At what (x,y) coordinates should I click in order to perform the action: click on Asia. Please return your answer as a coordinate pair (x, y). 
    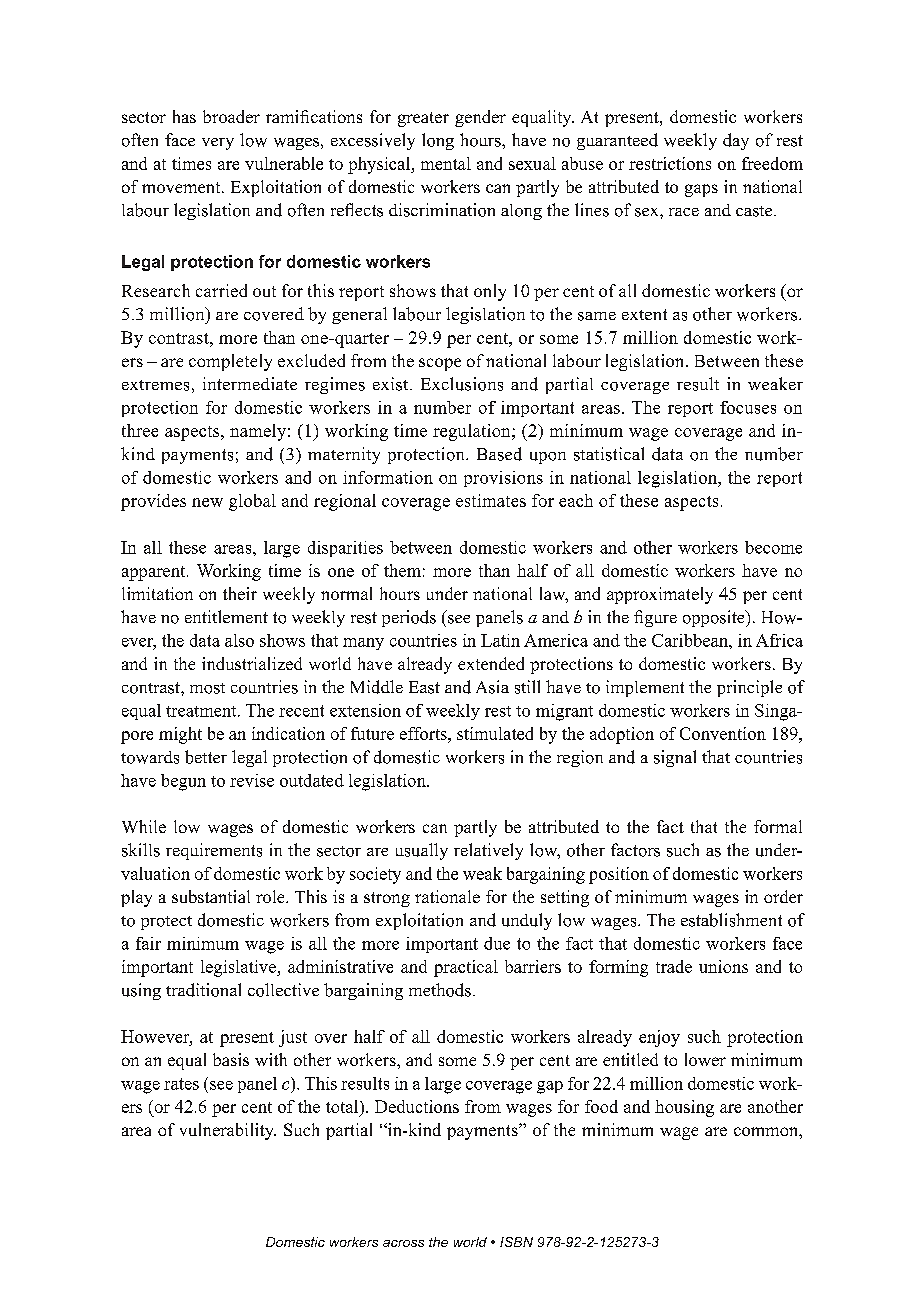
    Looking at the image, I should click on (492, 687).
